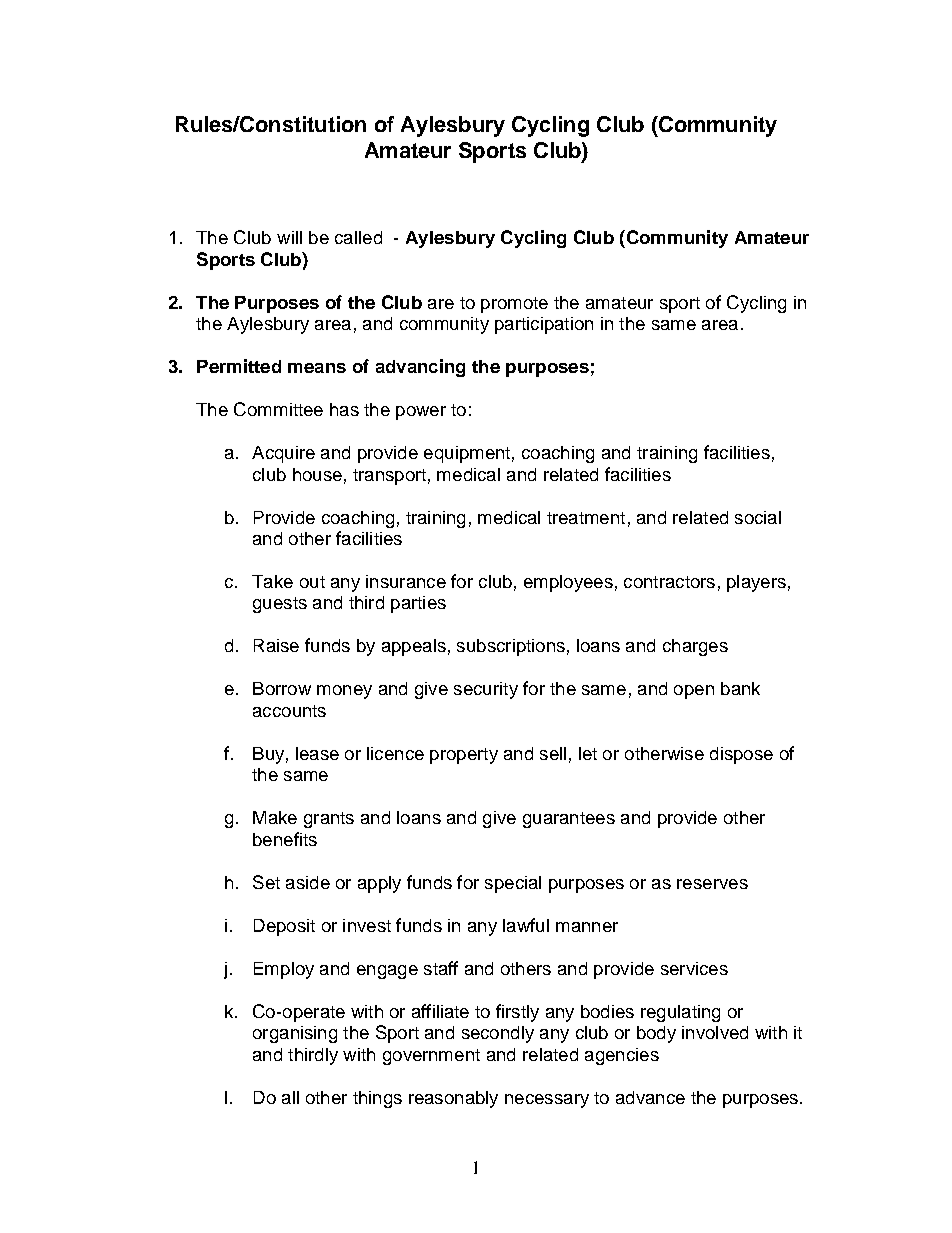  What do you see at coordinates (514, 305) in the image?
I see `promote` at bounding box center [514, 305].
